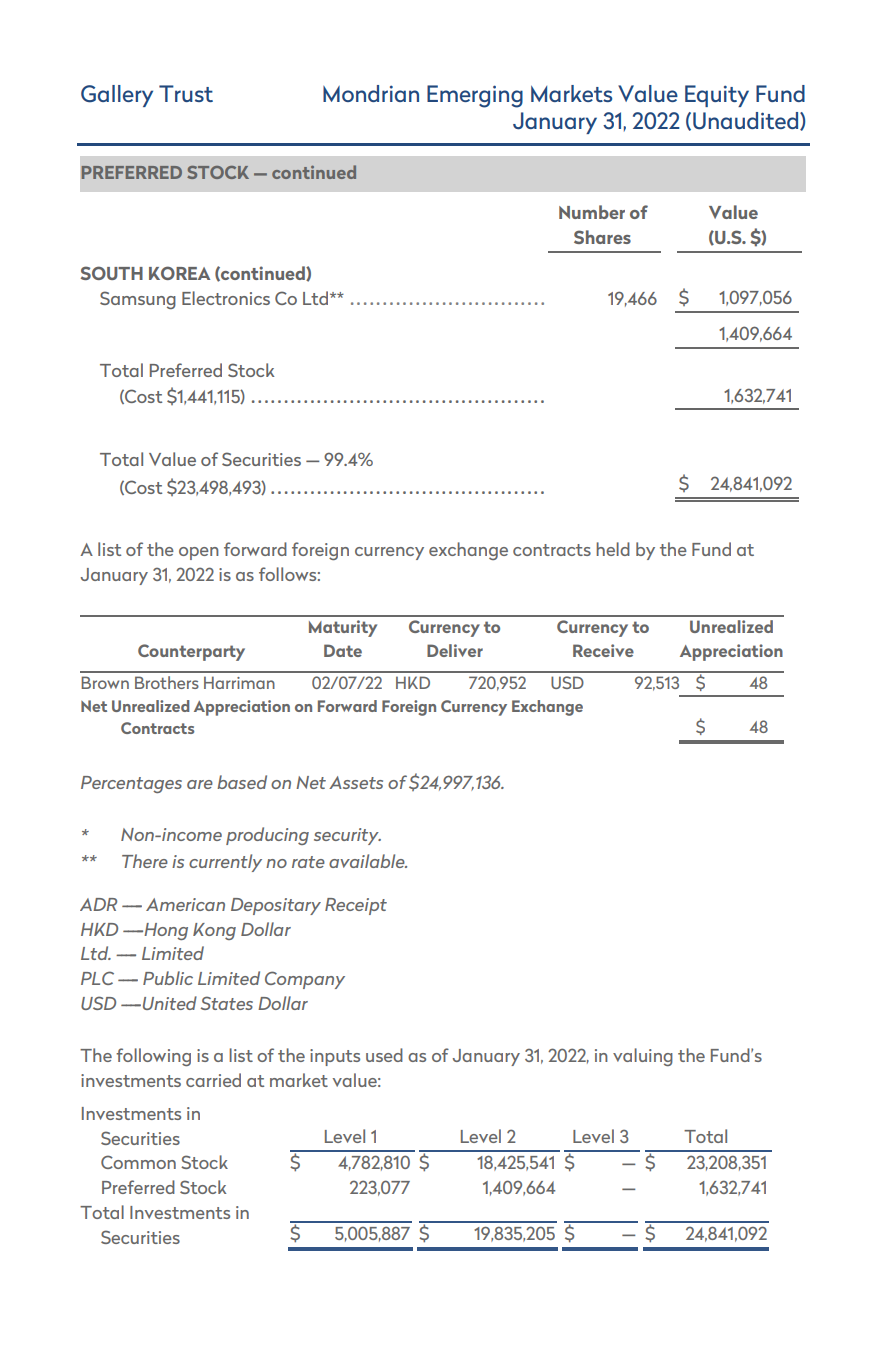 The image size is (887, 1372). Describe the element at coordinates (186, 93) in the screenshot. I see `Trust` at that location.
